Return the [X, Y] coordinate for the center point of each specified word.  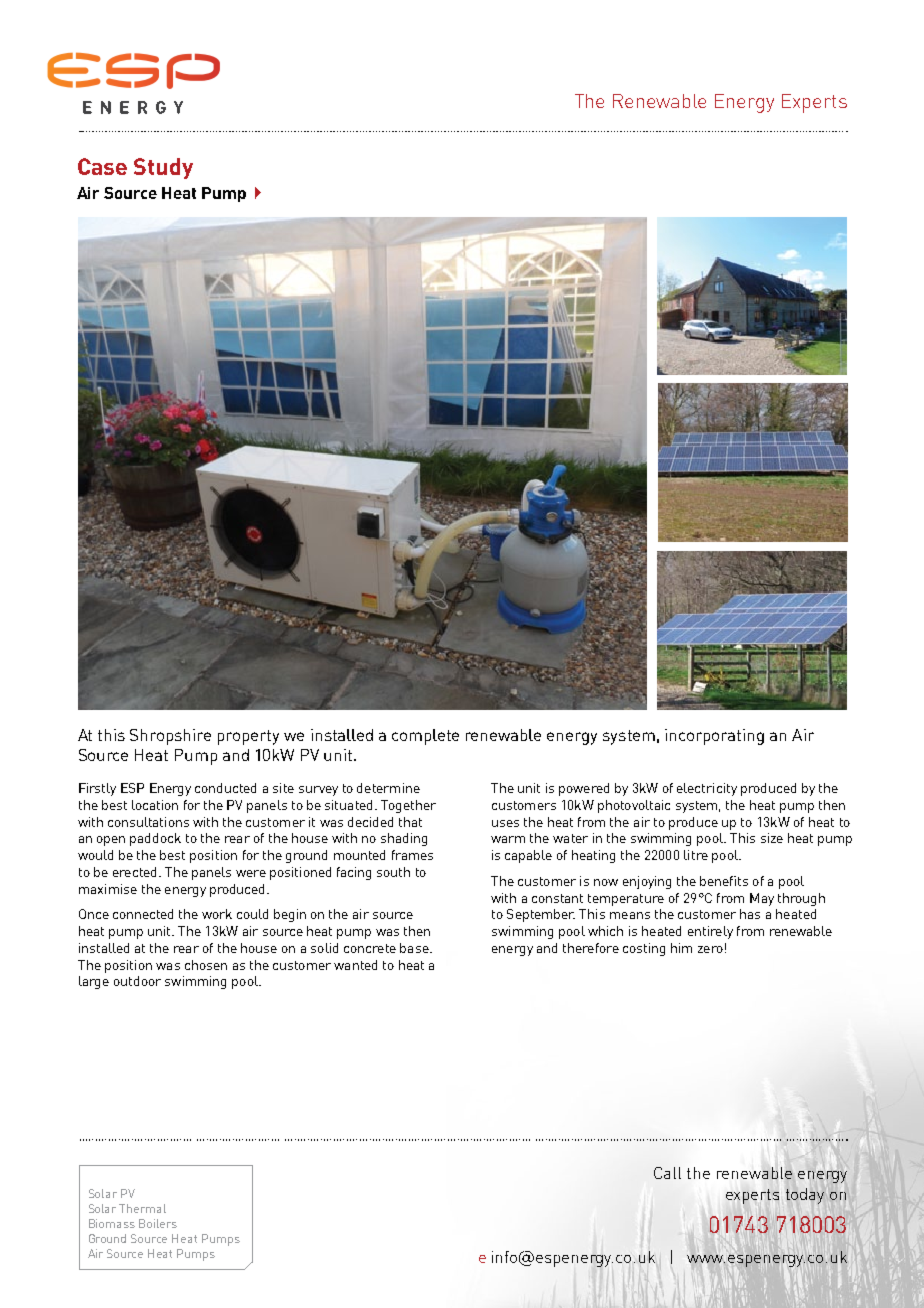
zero [710, 949]
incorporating [714, 737]
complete [425, 737]
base [415, 948]
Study [163, 168]
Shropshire [170, 737]
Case [102, 166]
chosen [206, 965]
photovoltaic [634, 806]
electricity [707, 789]
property [248, 737]
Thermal [142, 1208]
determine [388, 788]
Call [667, 1173]
